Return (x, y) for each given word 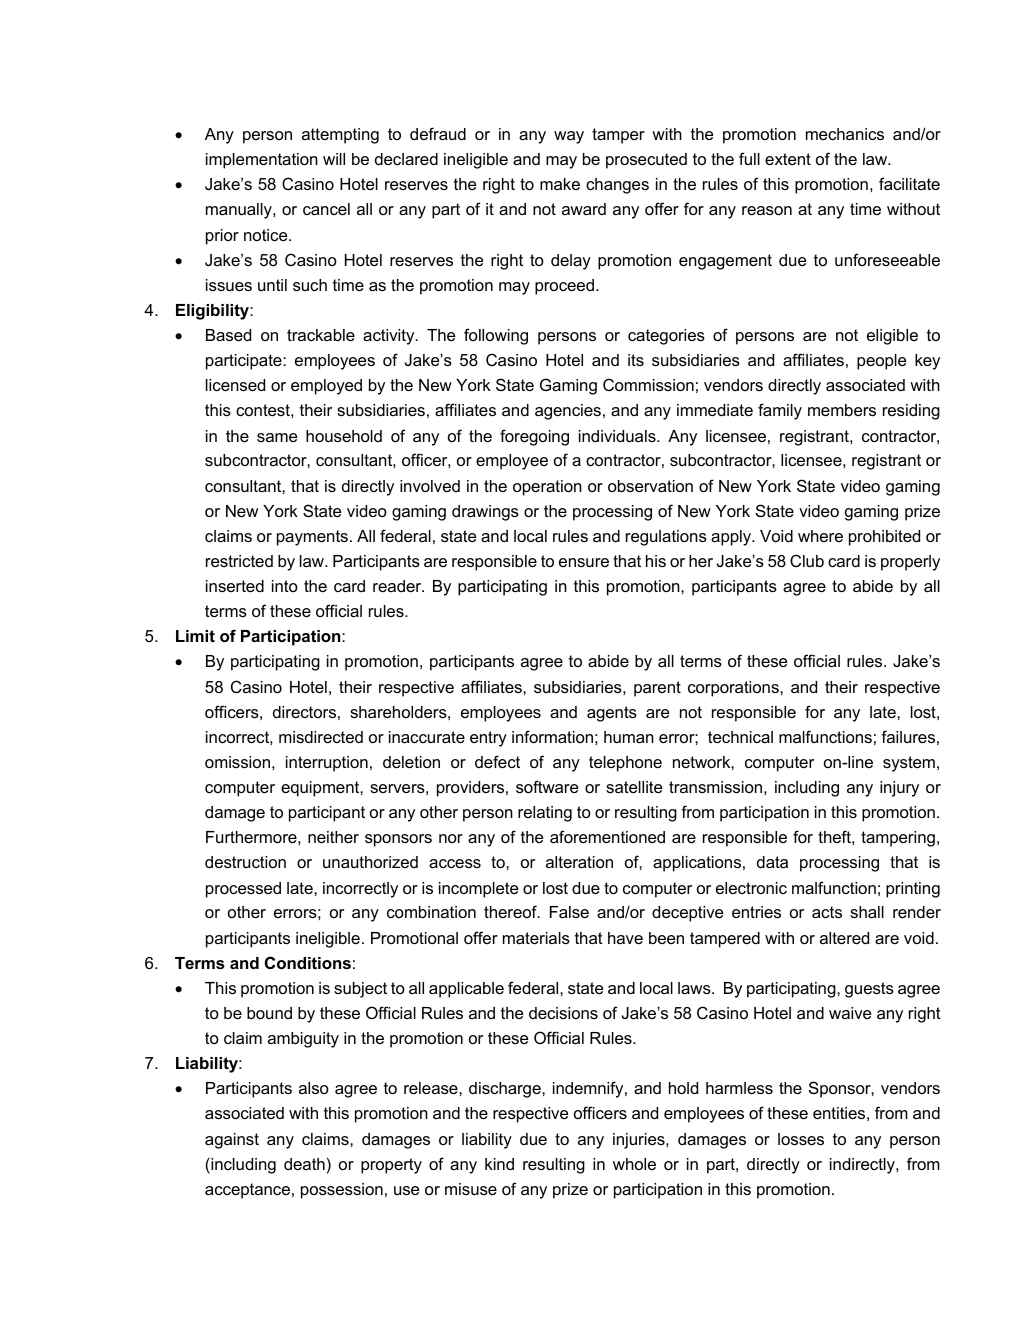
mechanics (845, 134)
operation (547, 488)
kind (499, 1164)
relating (545, 814)
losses (801, 1139)
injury (899, 789)
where (820, 536)
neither (333, 837)
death (304, 1164)
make (560, 184)
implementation (262, 161)
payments (312, 538)
